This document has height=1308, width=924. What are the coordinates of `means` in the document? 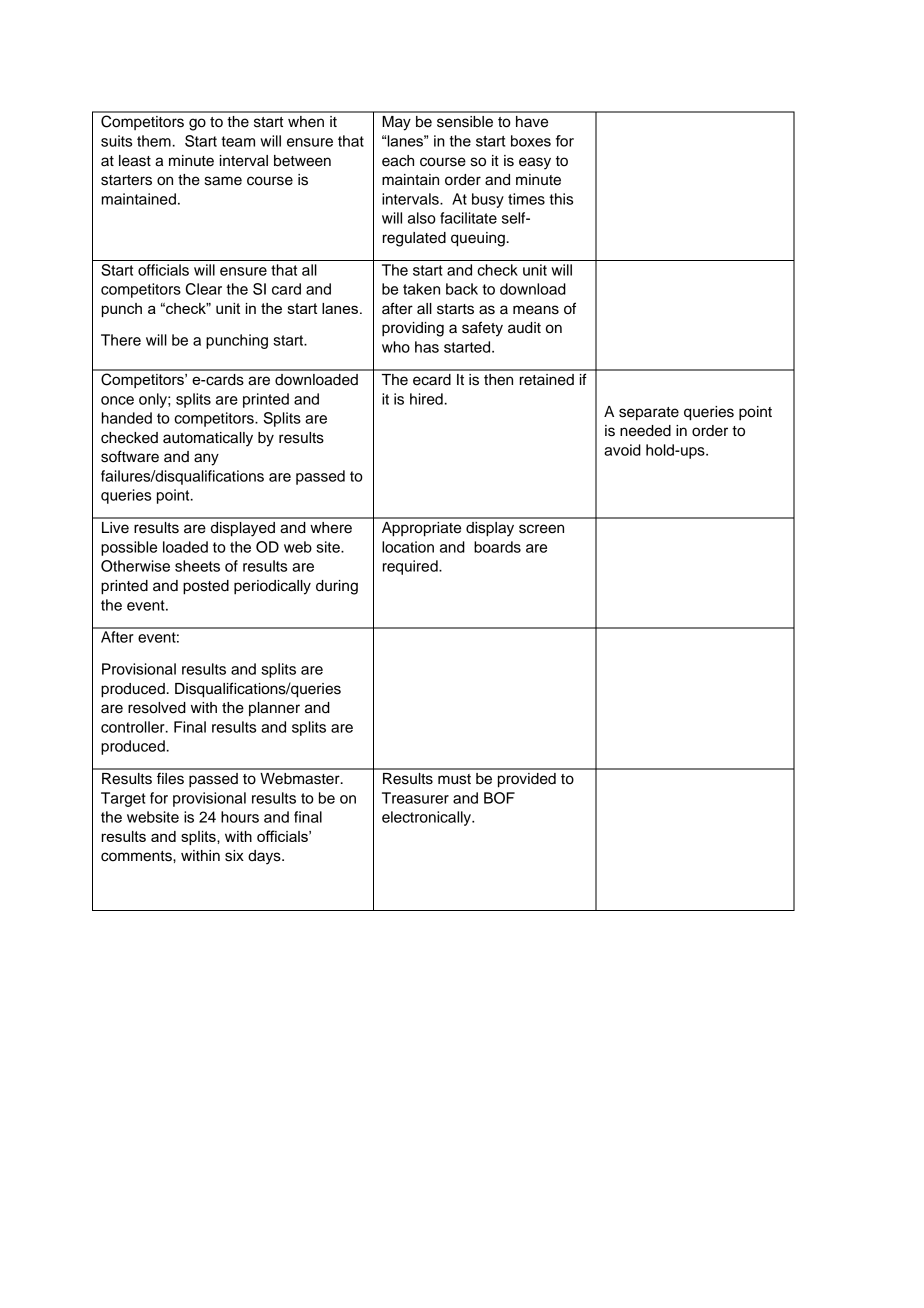 It's located at (536, 310).
